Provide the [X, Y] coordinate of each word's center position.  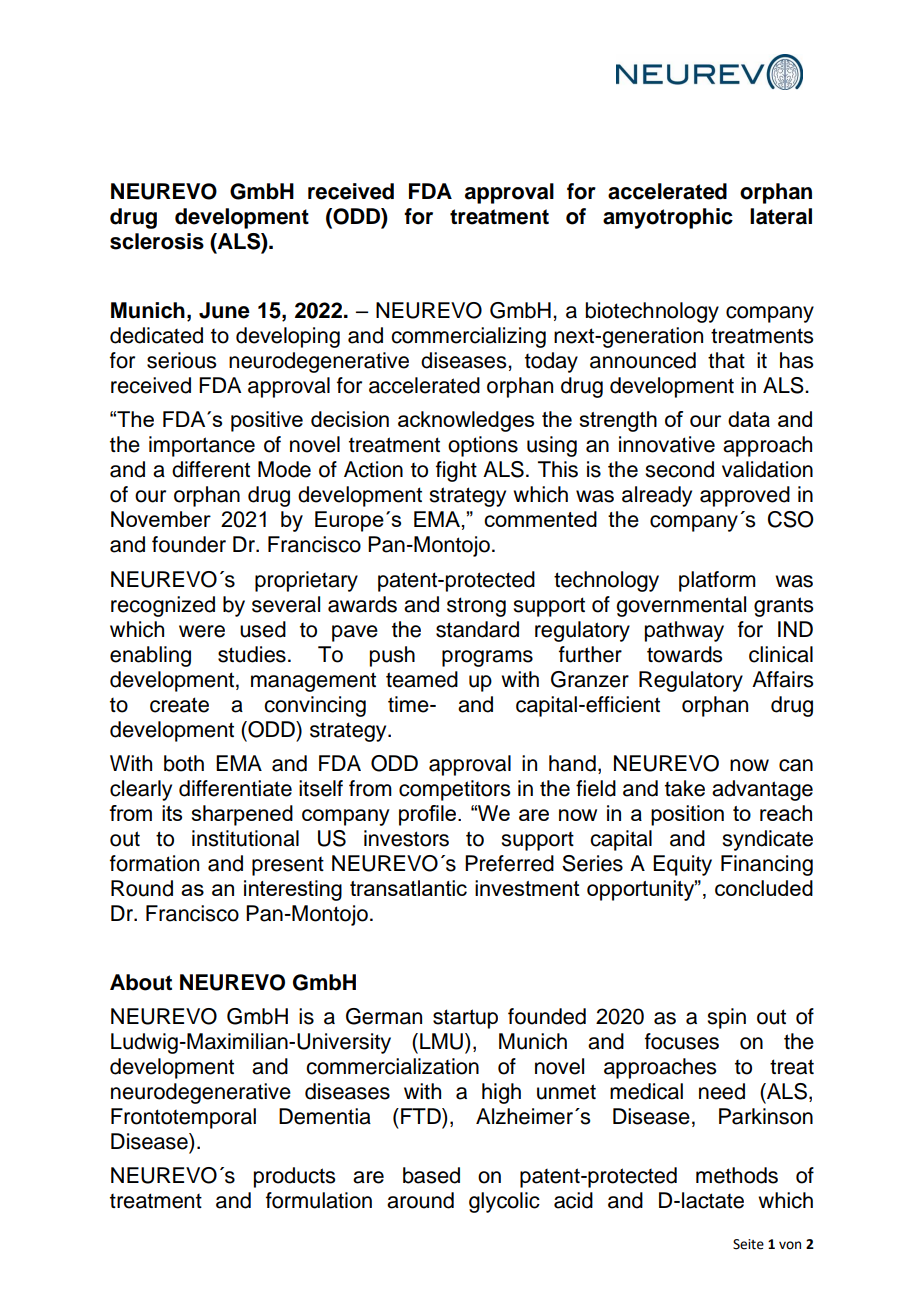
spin [726, 1018]
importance [202, 446]
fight [456, 471]
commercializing [468, 337]
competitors [454, 790]
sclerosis [157, 241]
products [294, 1177]
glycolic [504, 1202]
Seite [748, 1244]
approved [745, 496]
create [179, 705]
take [685, 788]
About [141, 982]
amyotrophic [668, 218]
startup [465, 1019]
